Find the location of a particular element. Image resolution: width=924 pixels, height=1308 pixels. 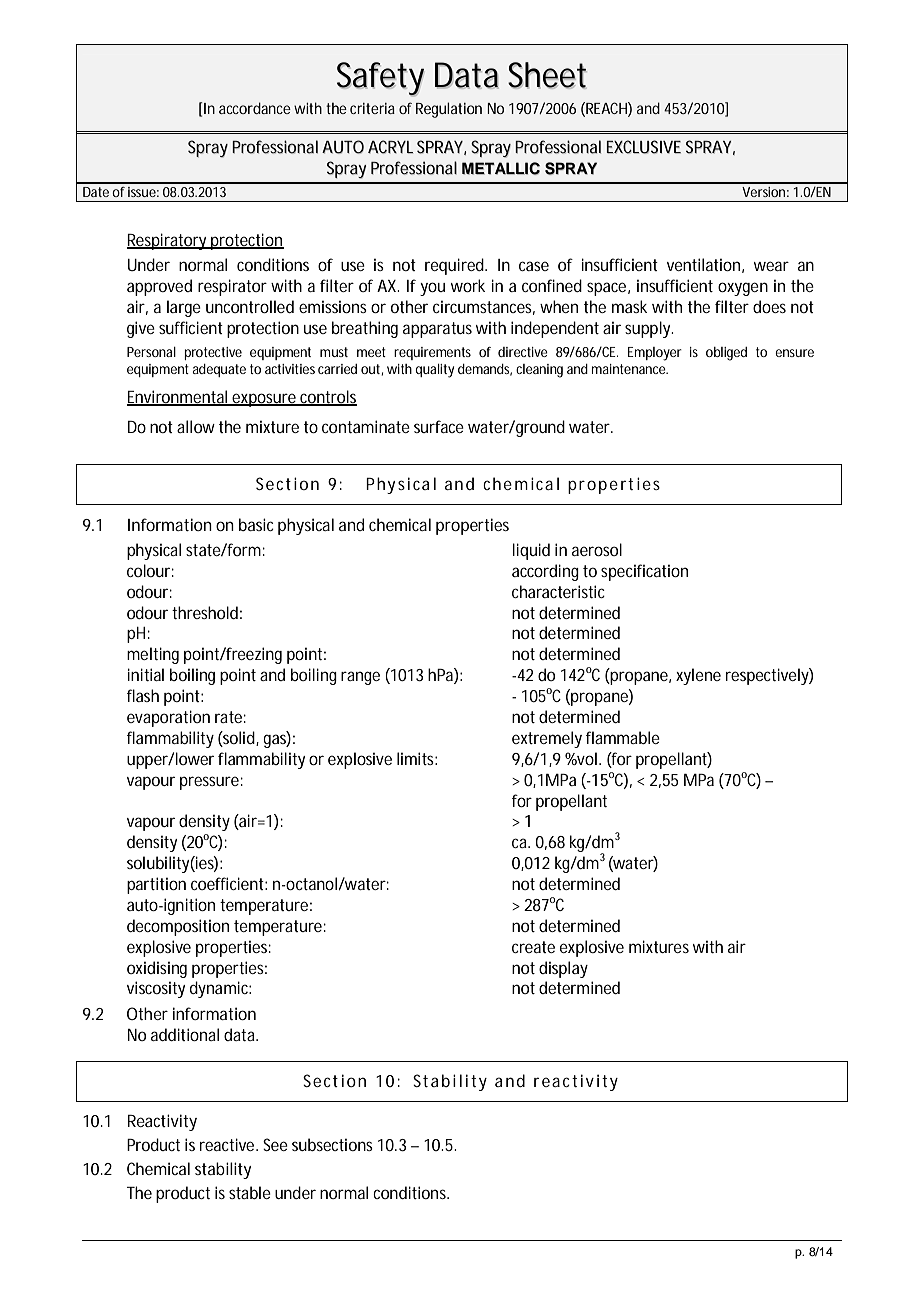

accordance is located at coordinates (255, 108).
